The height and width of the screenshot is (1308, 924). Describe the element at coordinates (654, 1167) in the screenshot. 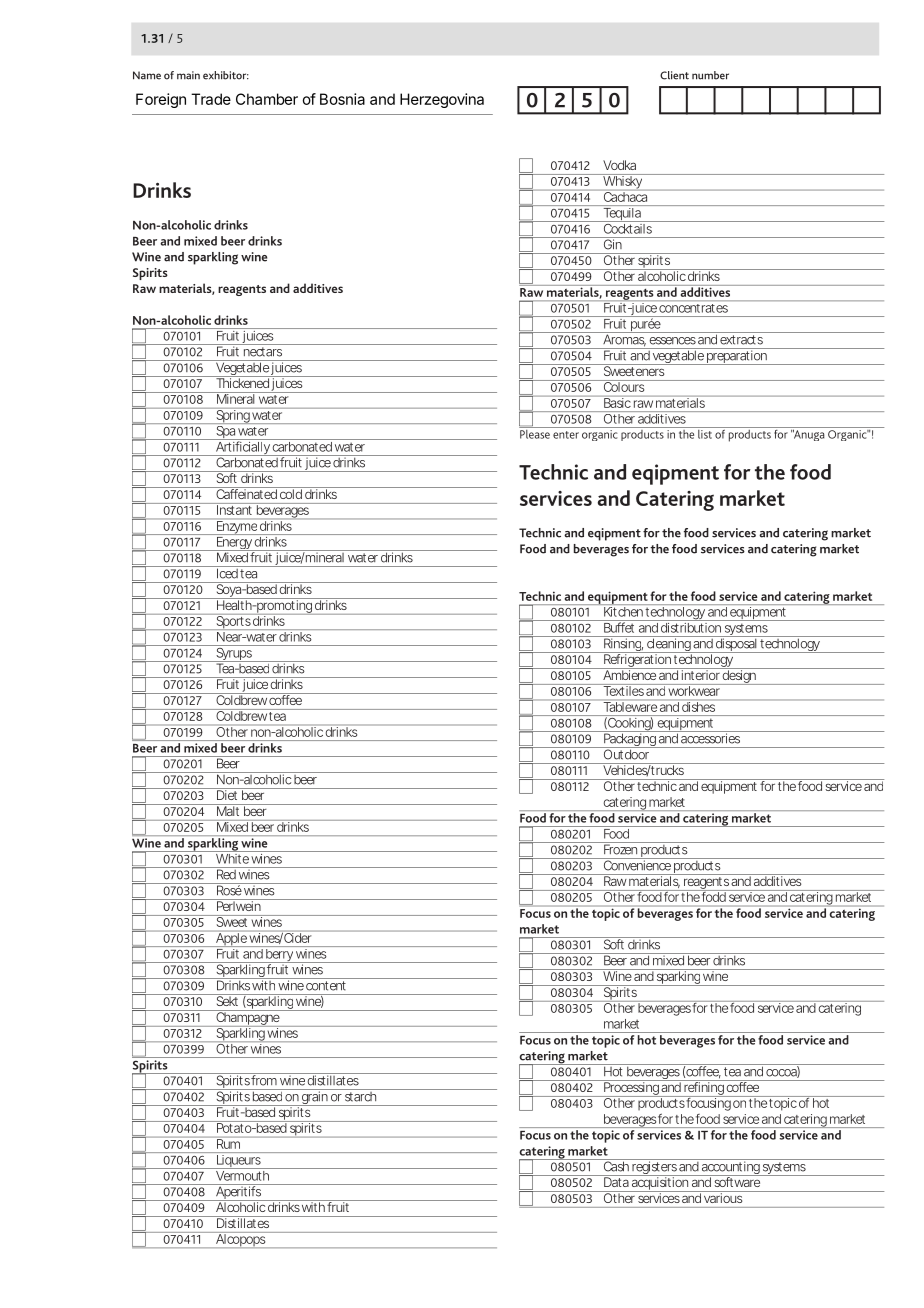

I see `registers` at that location.
